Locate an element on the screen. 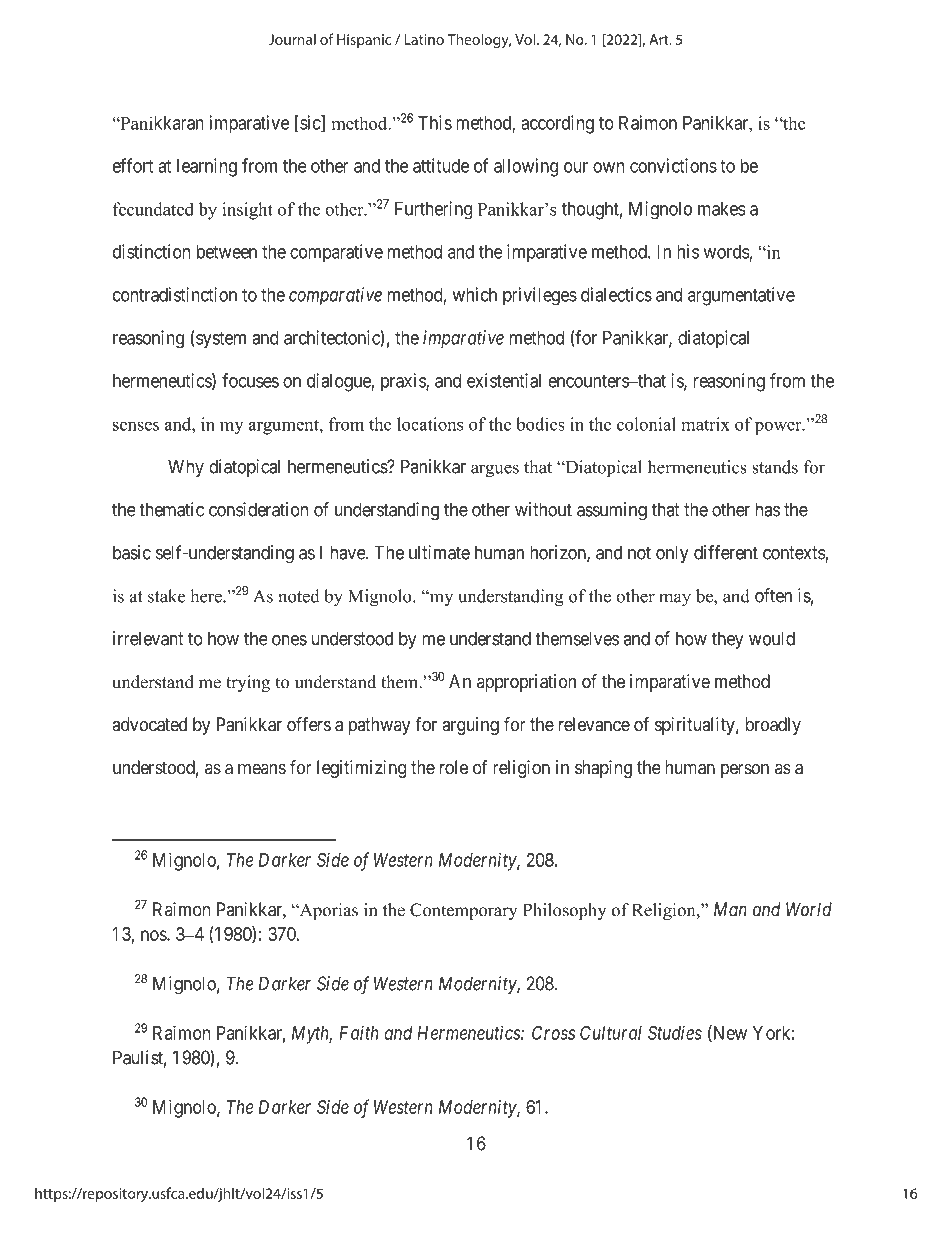  Faith is located at coordinates (359, 1032).
